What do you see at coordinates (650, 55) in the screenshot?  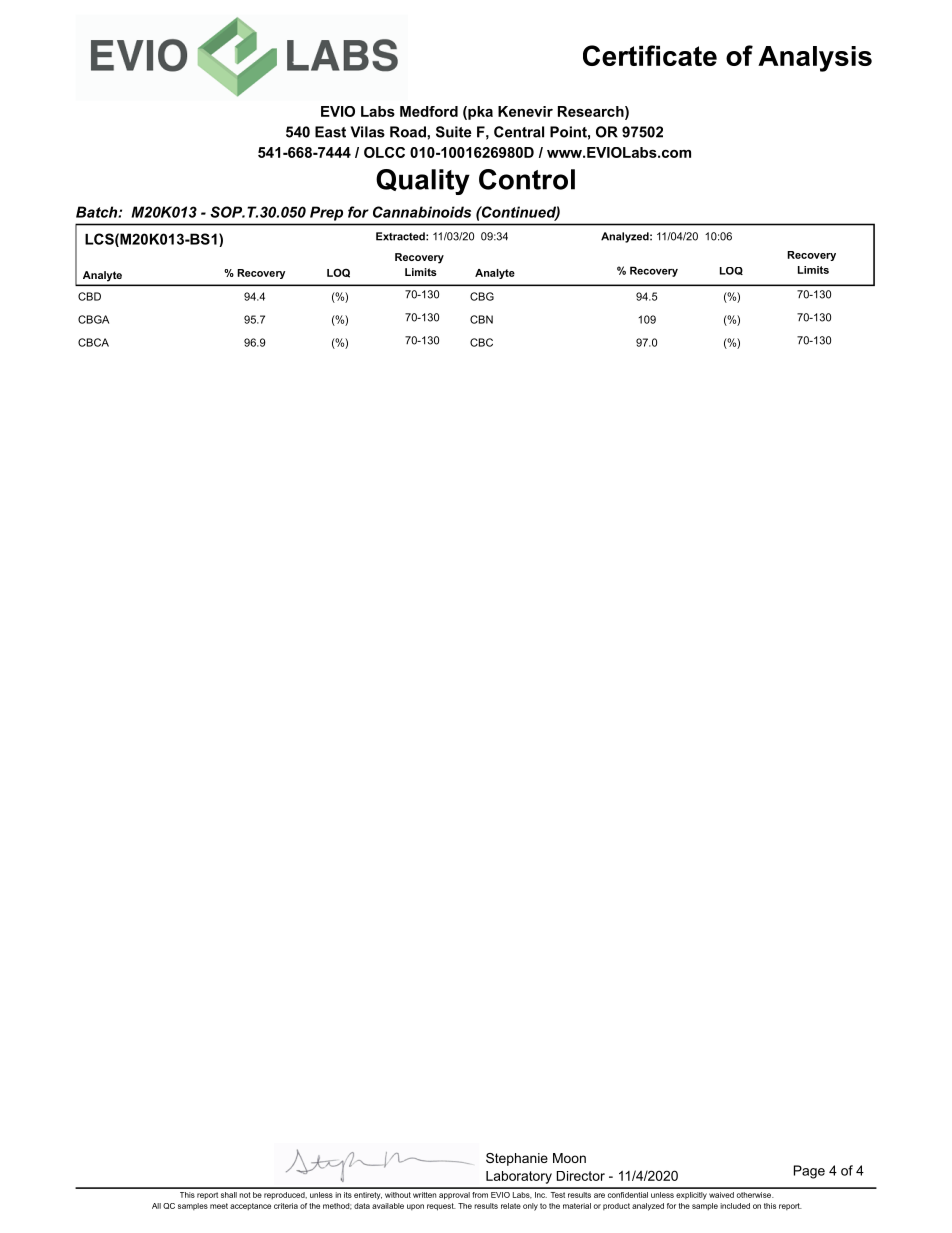 I see `Certificate` at bounding box center [650, 55].
